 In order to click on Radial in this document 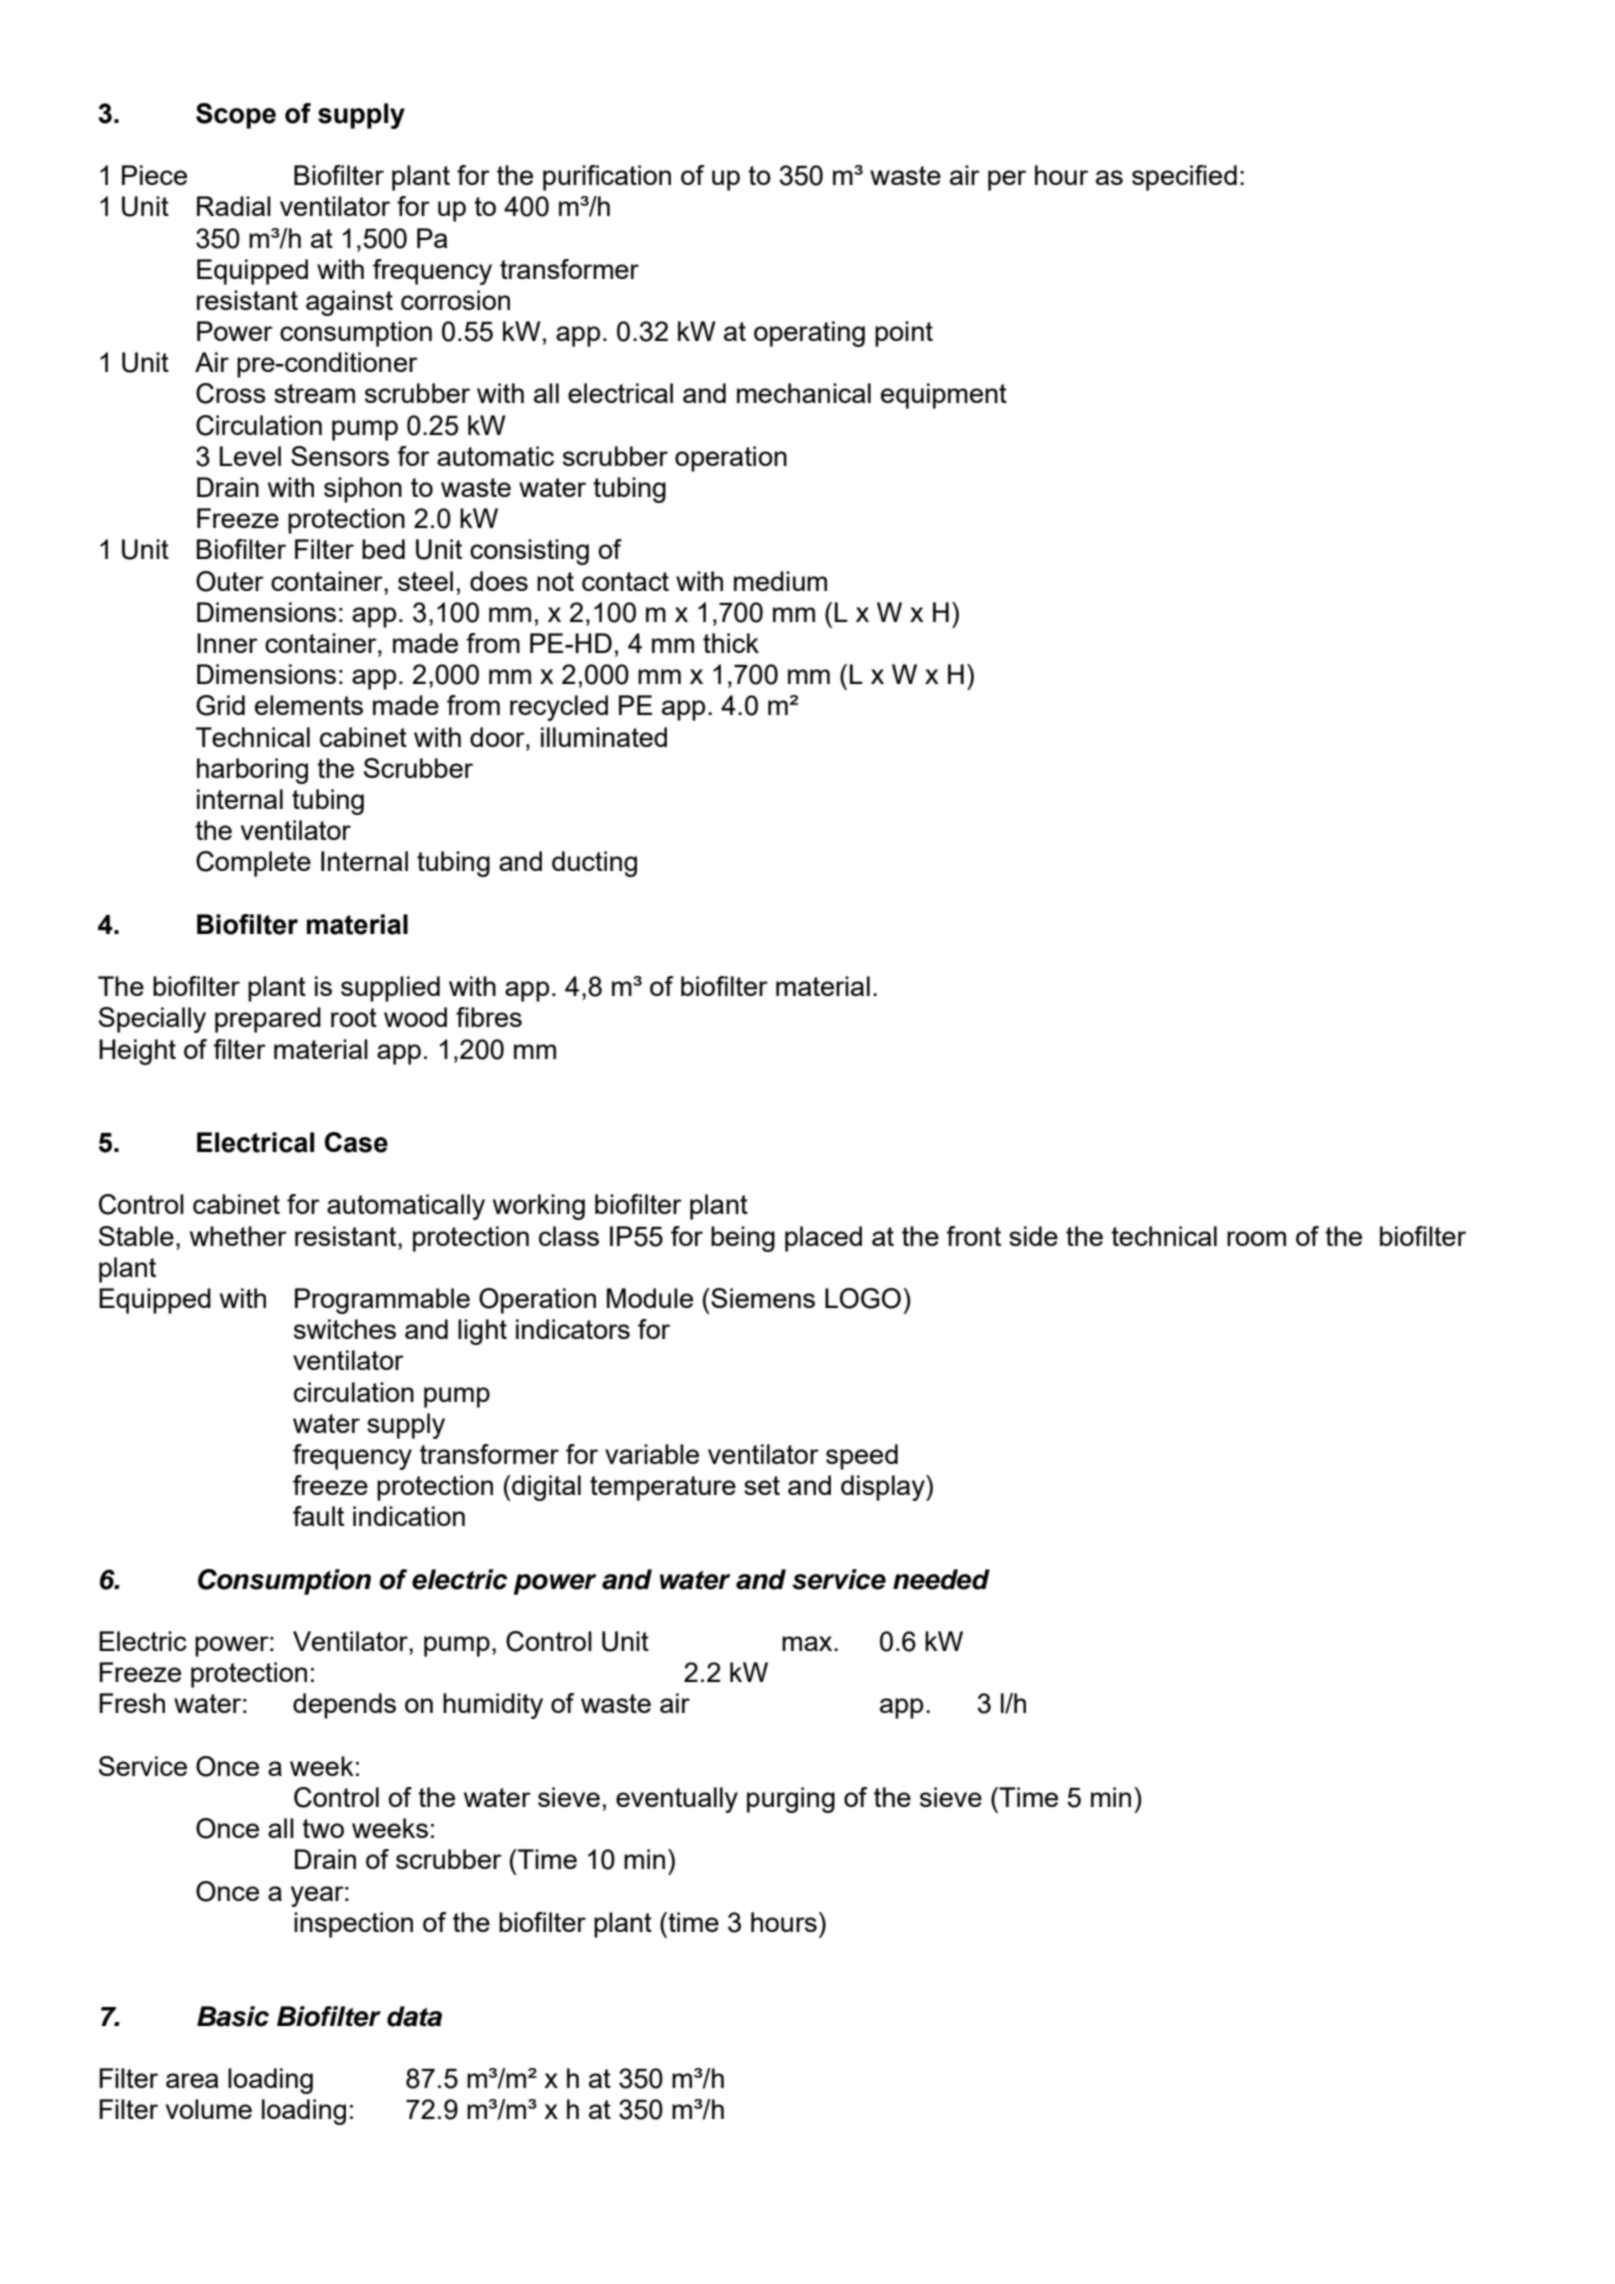, I will do `click(234, 206)`.
